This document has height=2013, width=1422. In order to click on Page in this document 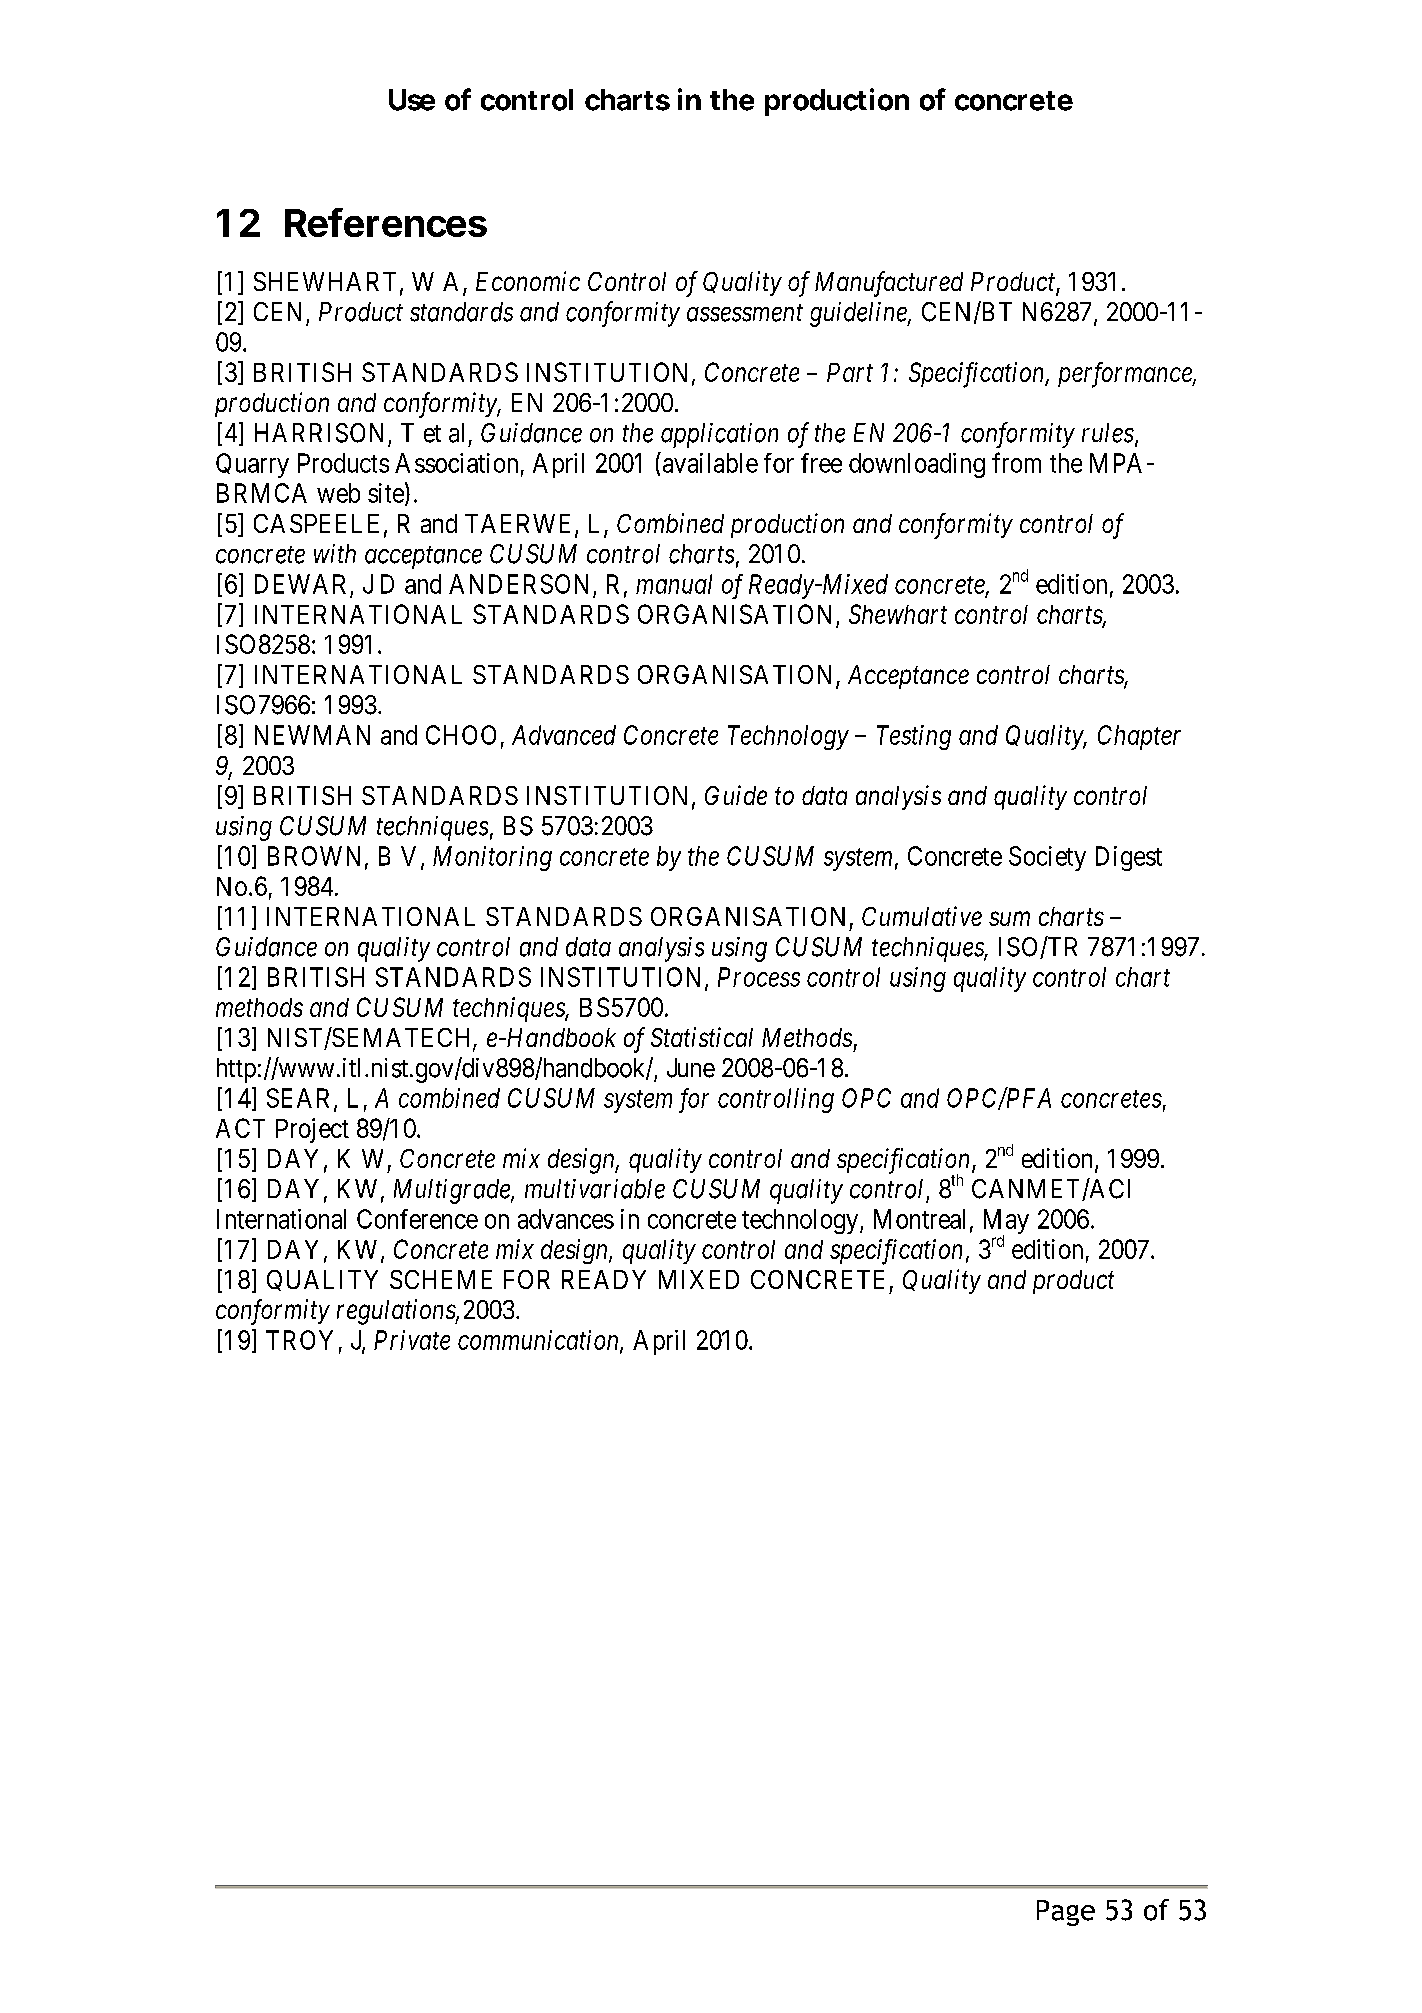, I will do `click(1066, 1913)`.
